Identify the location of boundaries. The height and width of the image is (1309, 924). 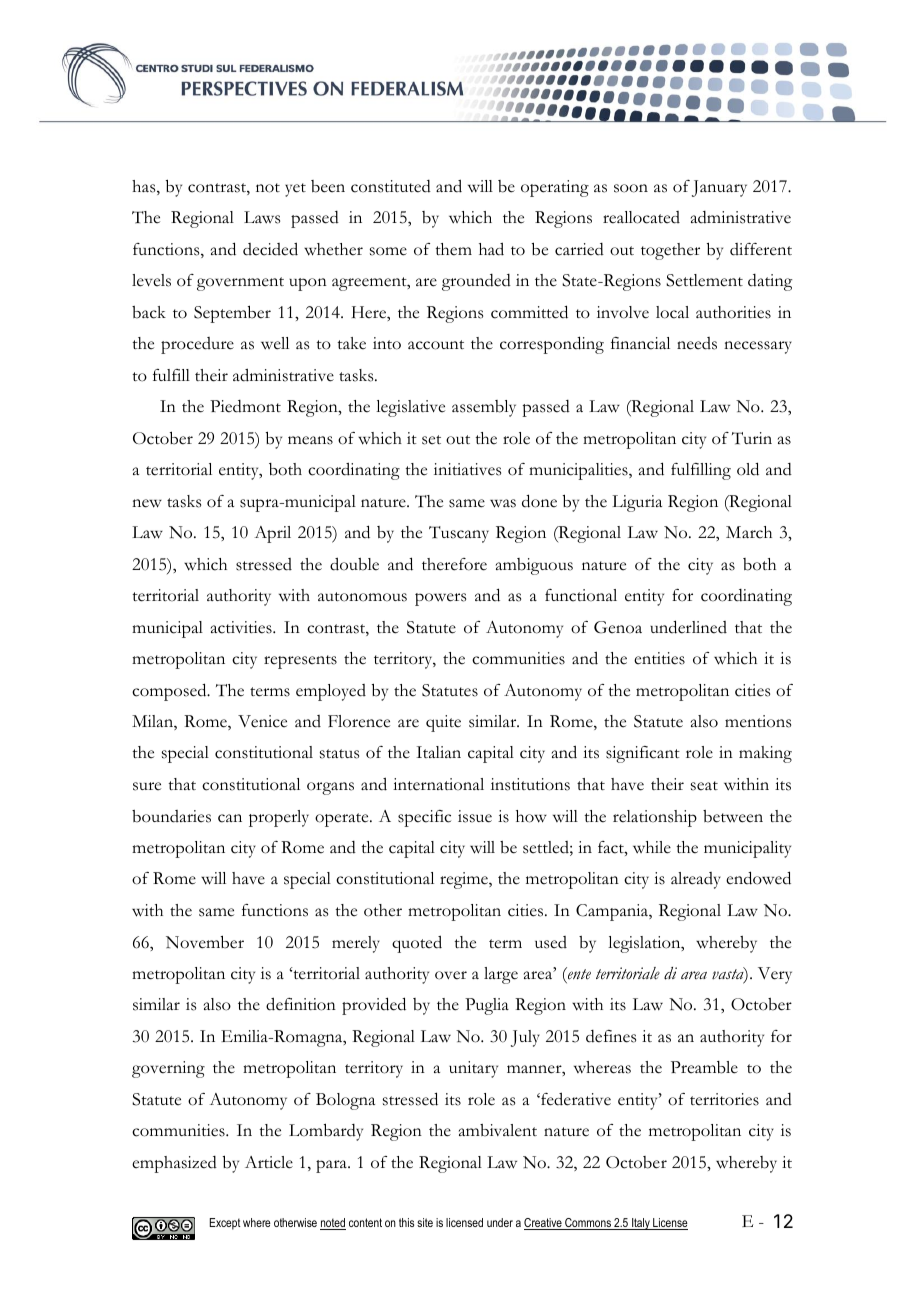
(171, 816).
